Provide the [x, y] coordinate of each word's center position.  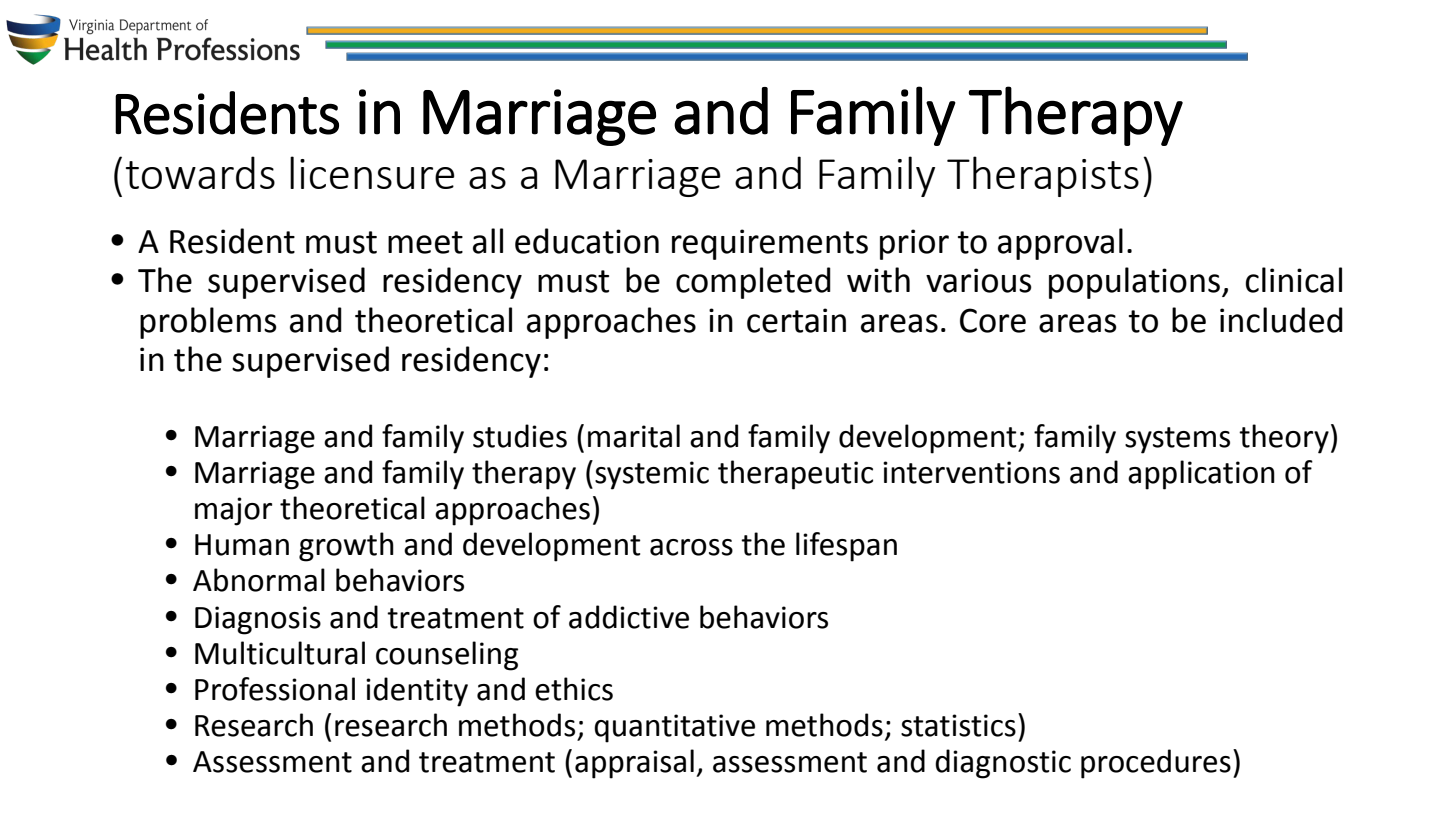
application [1201, 475]
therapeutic [795, 475]
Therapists [1043, 176]
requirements [770, 244]
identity [417, 692]
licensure [372, 172]
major [233, 511]
